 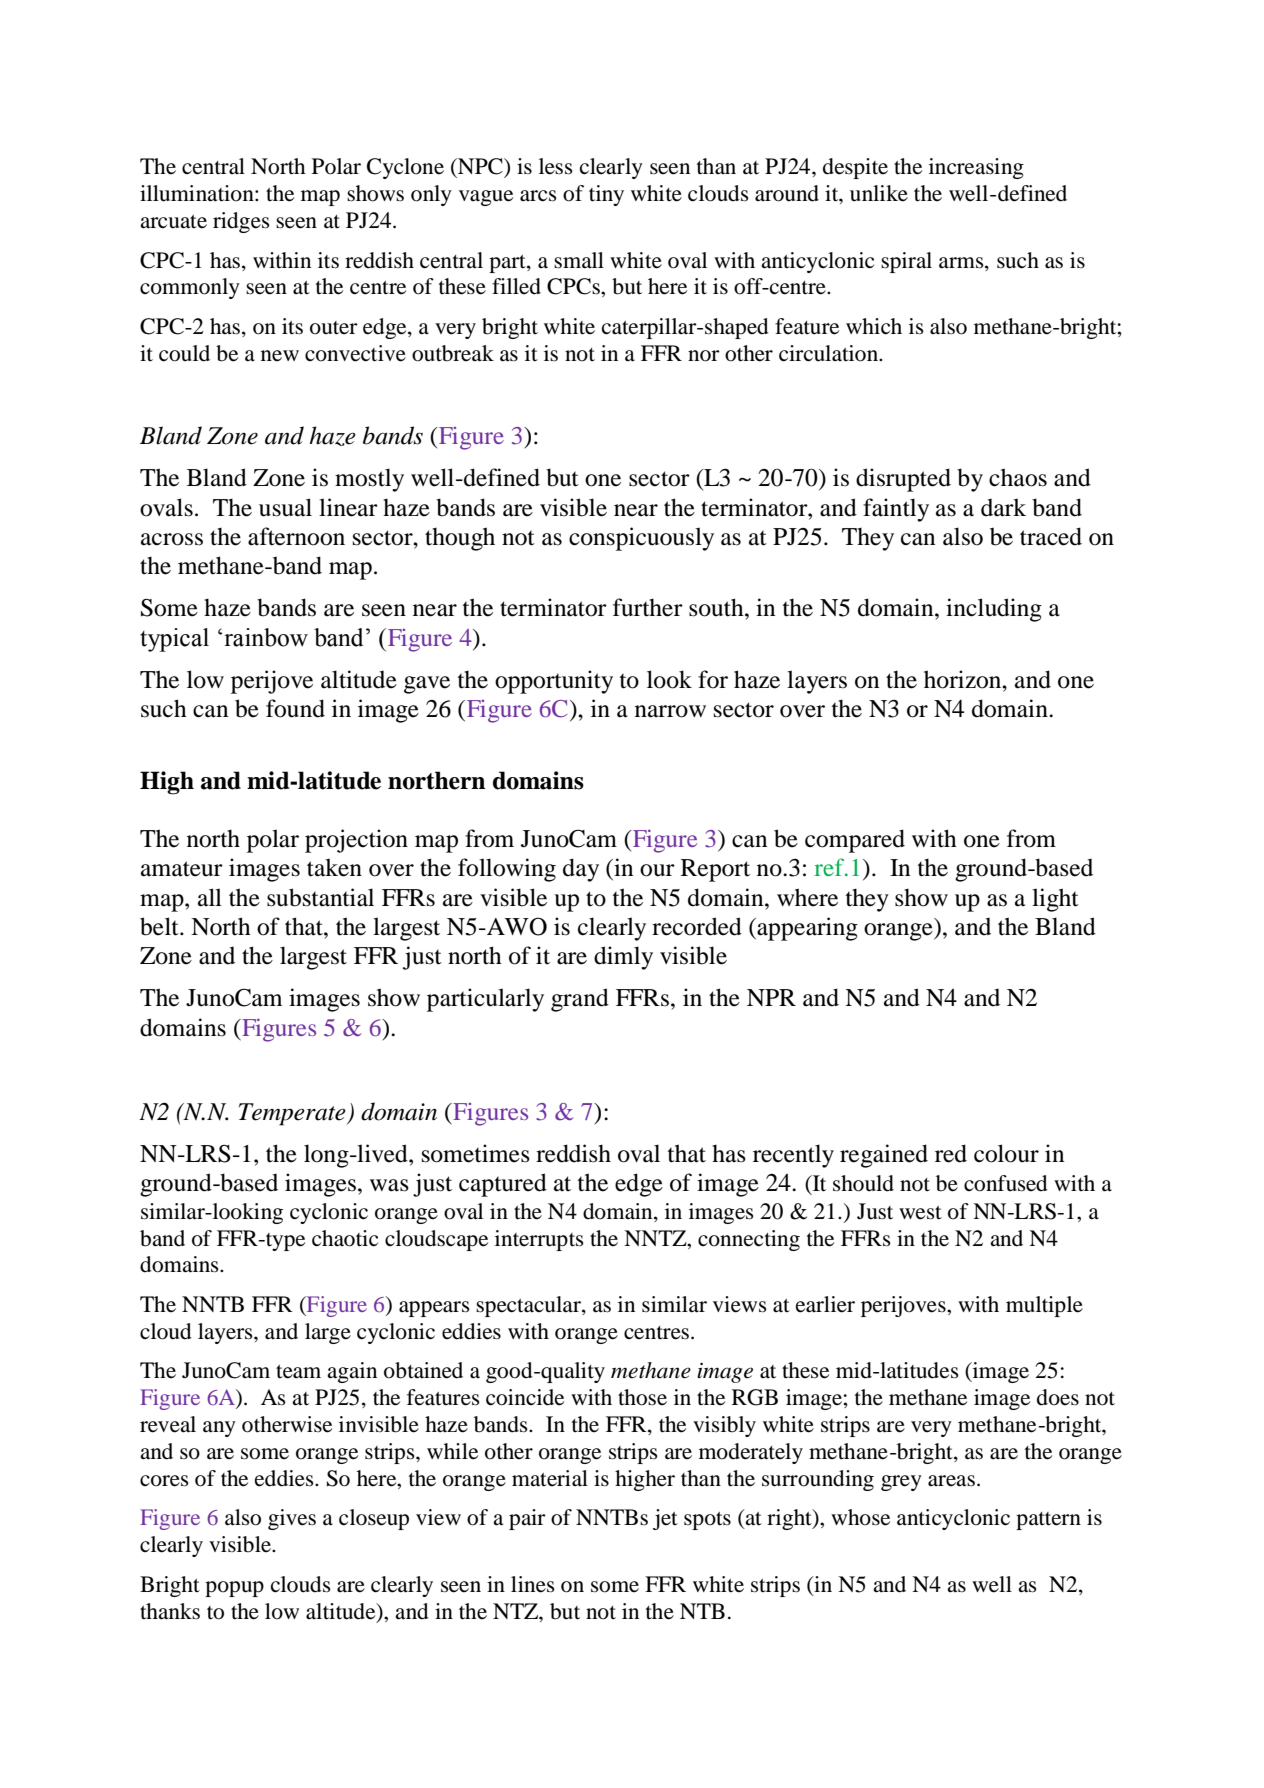 What do you see at coordinates (345, 1238) in the document?
I see `chaotic` at bounding box center [345, 1238].
